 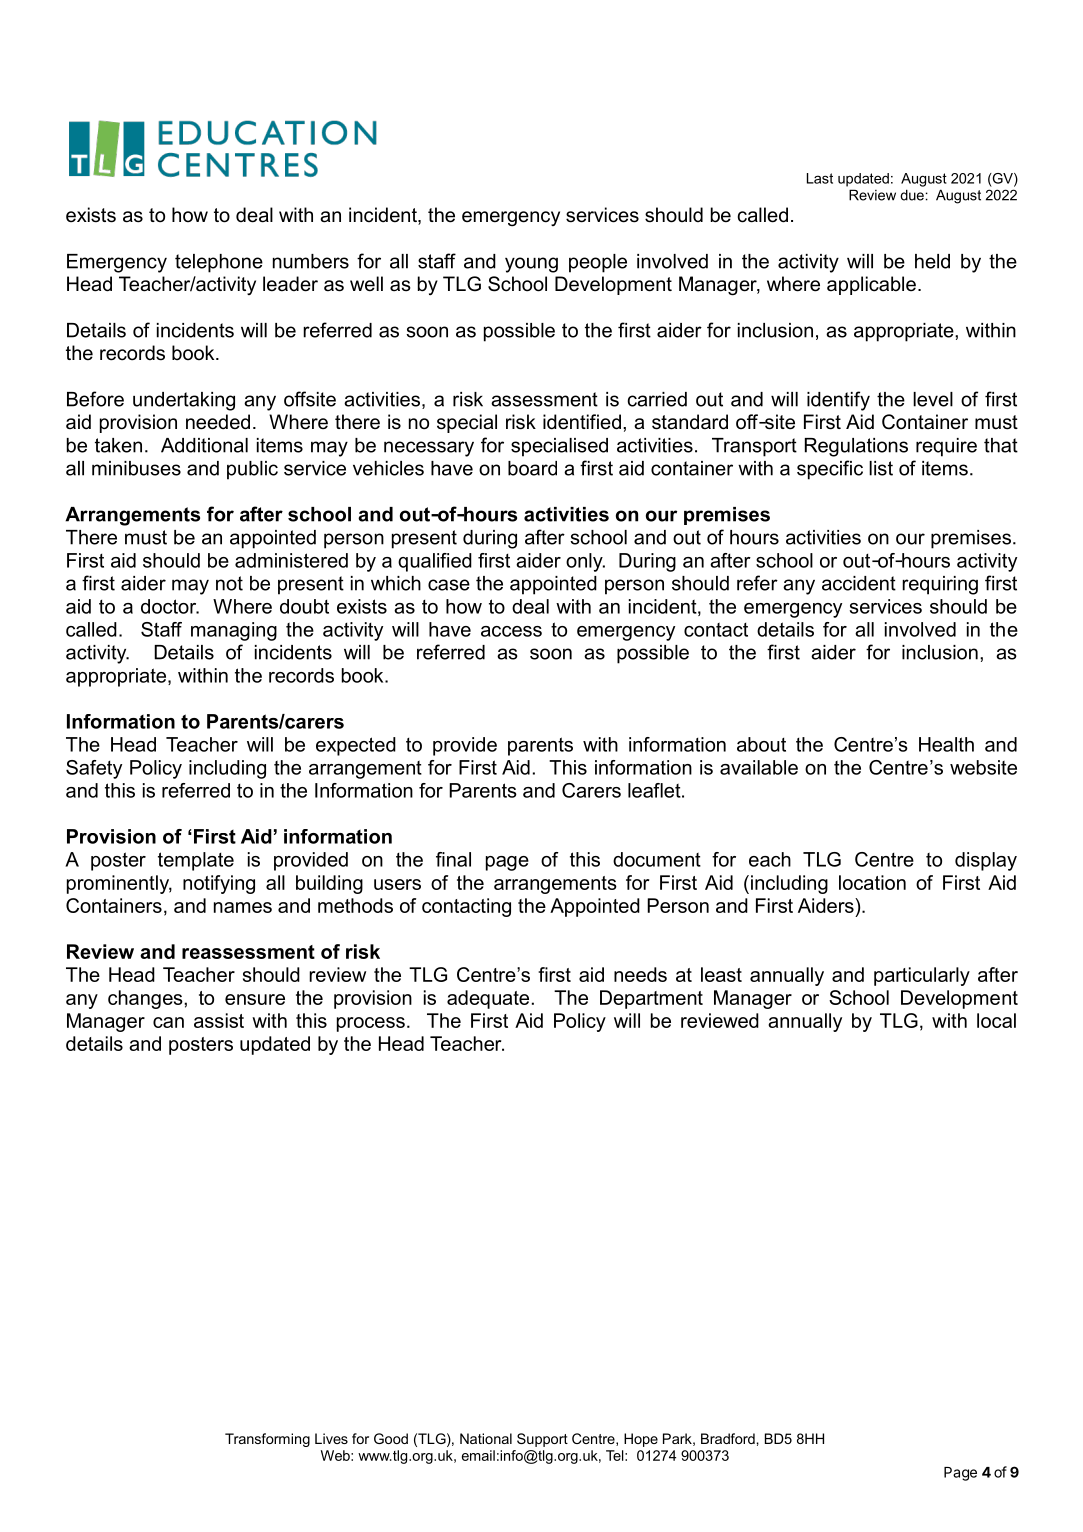 What do you see at coordinates (729, 1438) in the screenshot?
I see `Bradford` at bounding box center [729, 1438].
